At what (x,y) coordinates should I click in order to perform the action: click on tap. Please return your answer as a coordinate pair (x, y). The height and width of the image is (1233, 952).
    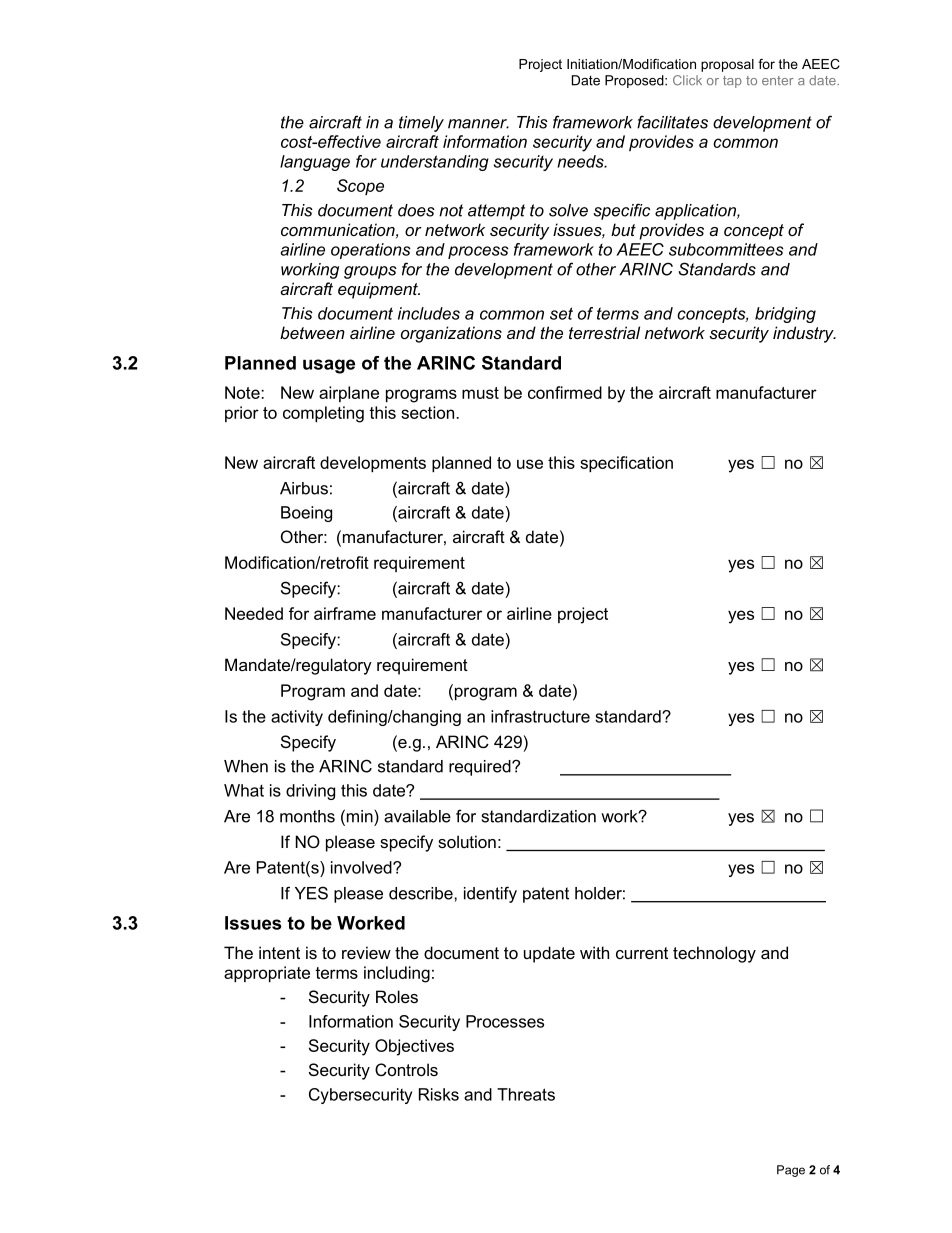
    Looking at the image, I should click on (732, 82).
